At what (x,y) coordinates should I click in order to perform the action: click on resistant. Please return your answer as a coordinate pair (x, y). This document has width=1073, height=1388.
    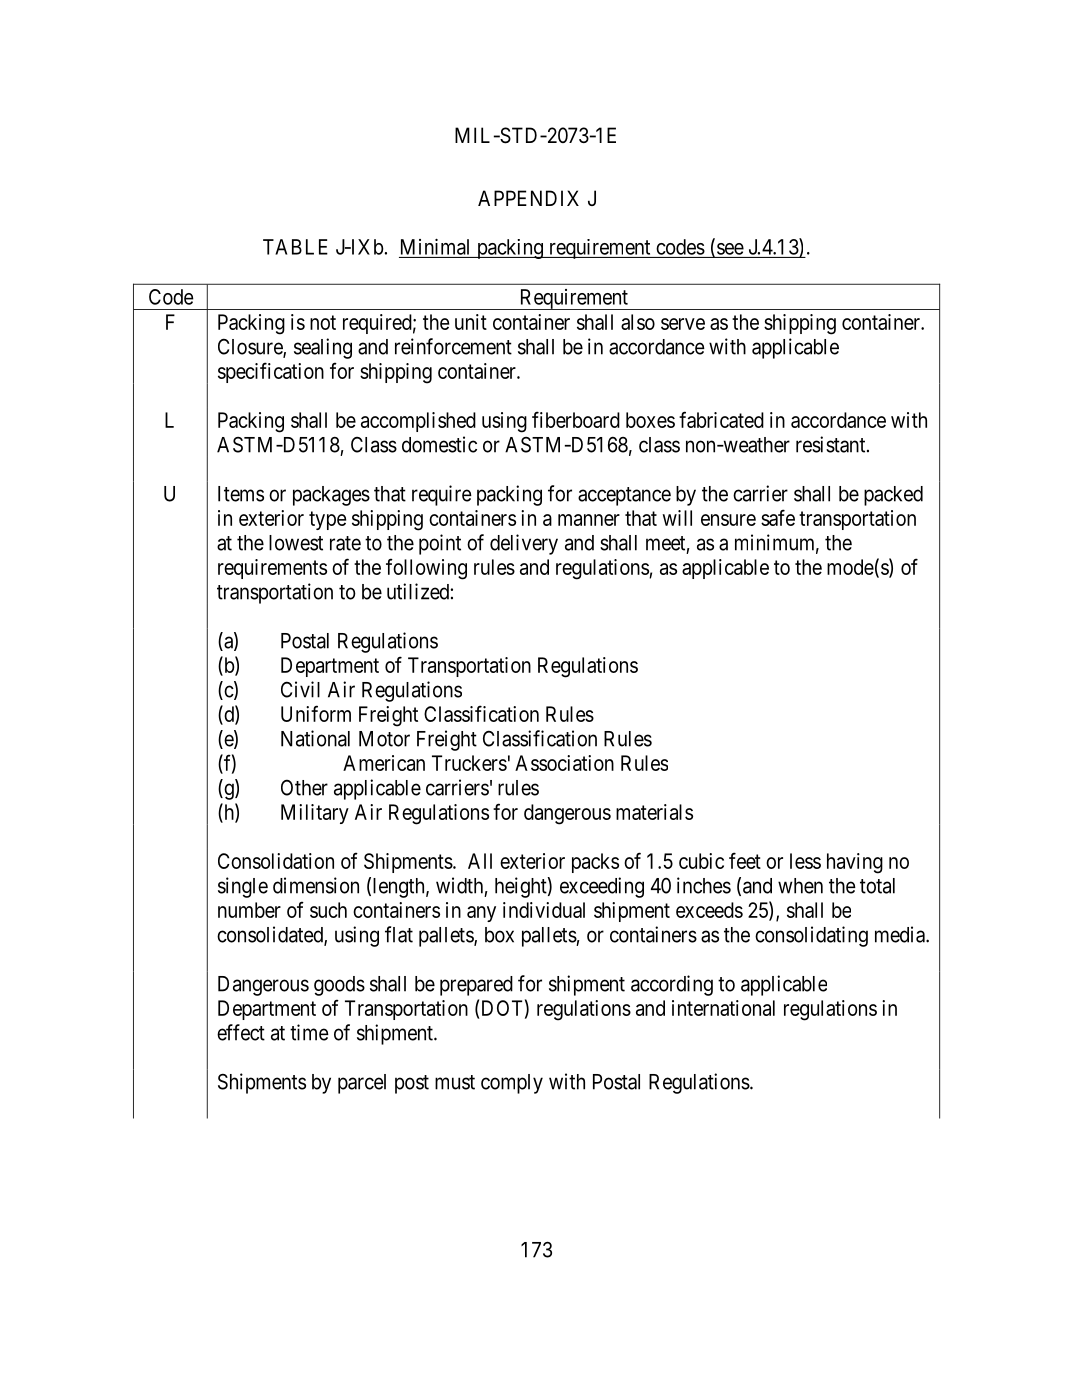
    Looking at the image, I should click on (832, 444).
